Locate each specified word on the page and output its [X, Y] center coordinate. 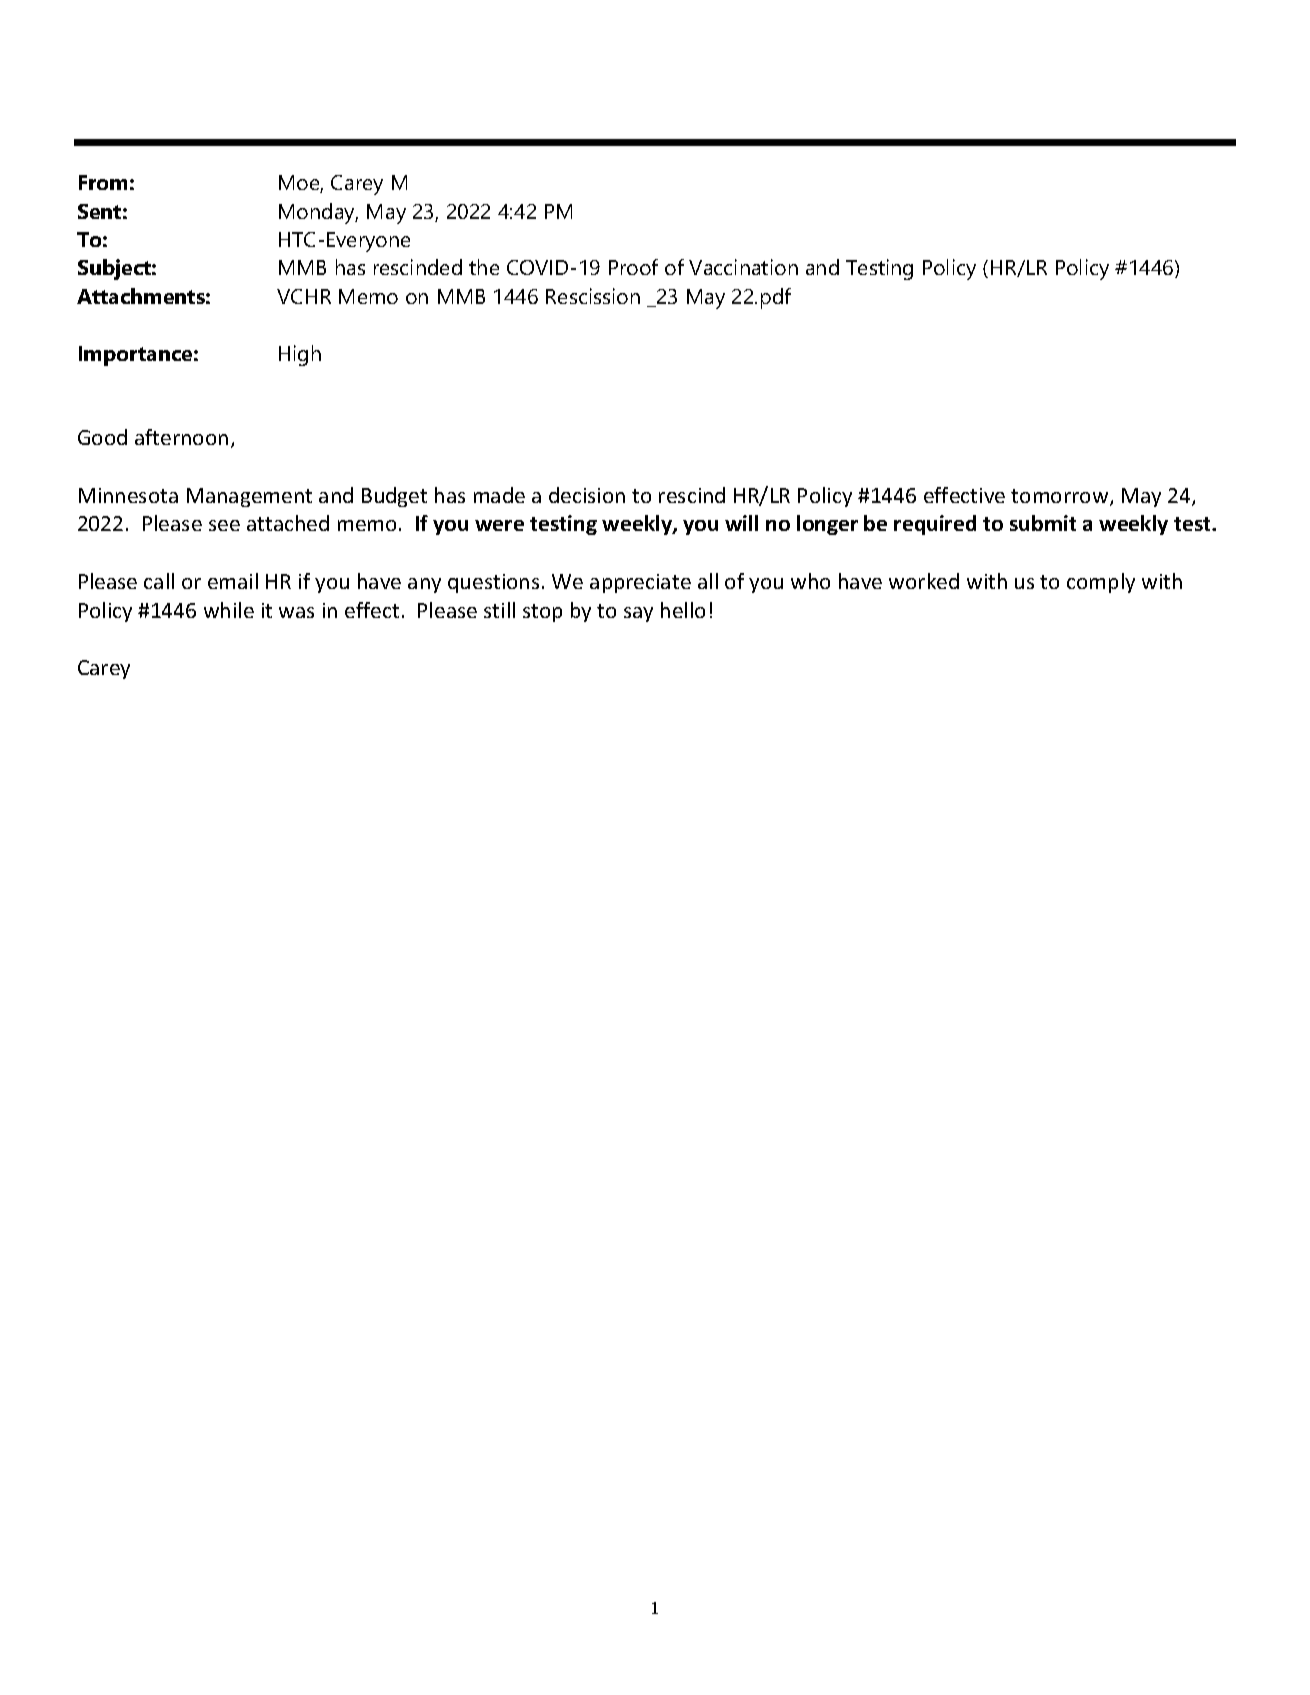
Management [249, 497]
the [484, 267]
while [229, 610]
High [300, 355]
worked [924, 581]
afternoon [181, 437]
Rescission [593, 296]
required [935, 525]
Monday [318, 213]
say [638, 614]
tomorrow [1061, 497]
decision [587, 495]
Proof [633, 267]
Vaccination [743, 267]
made [499, 495]
